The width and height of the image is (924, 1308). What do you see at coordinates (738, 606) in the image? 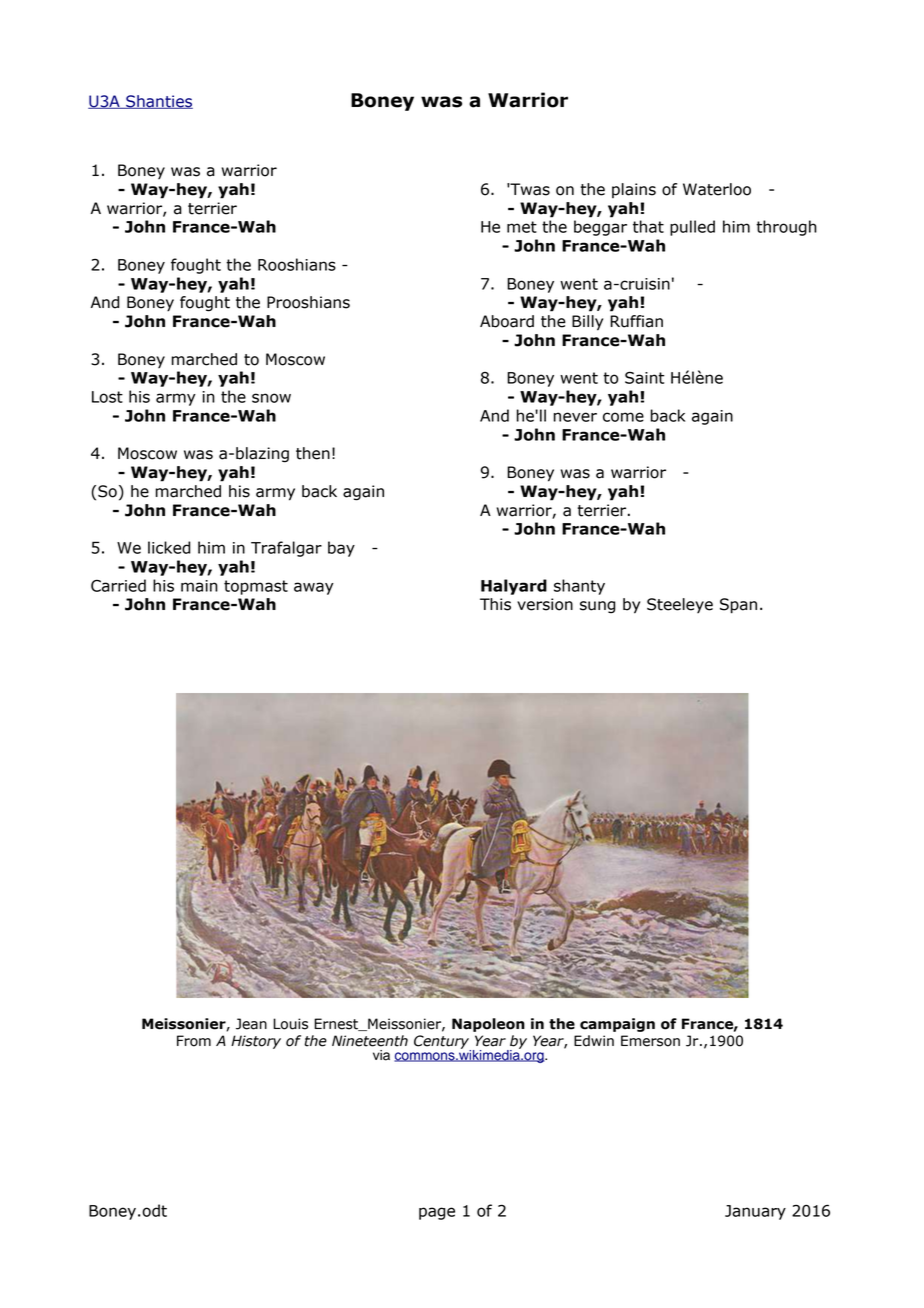
I see `Span` at bounding box center [738, 606].
